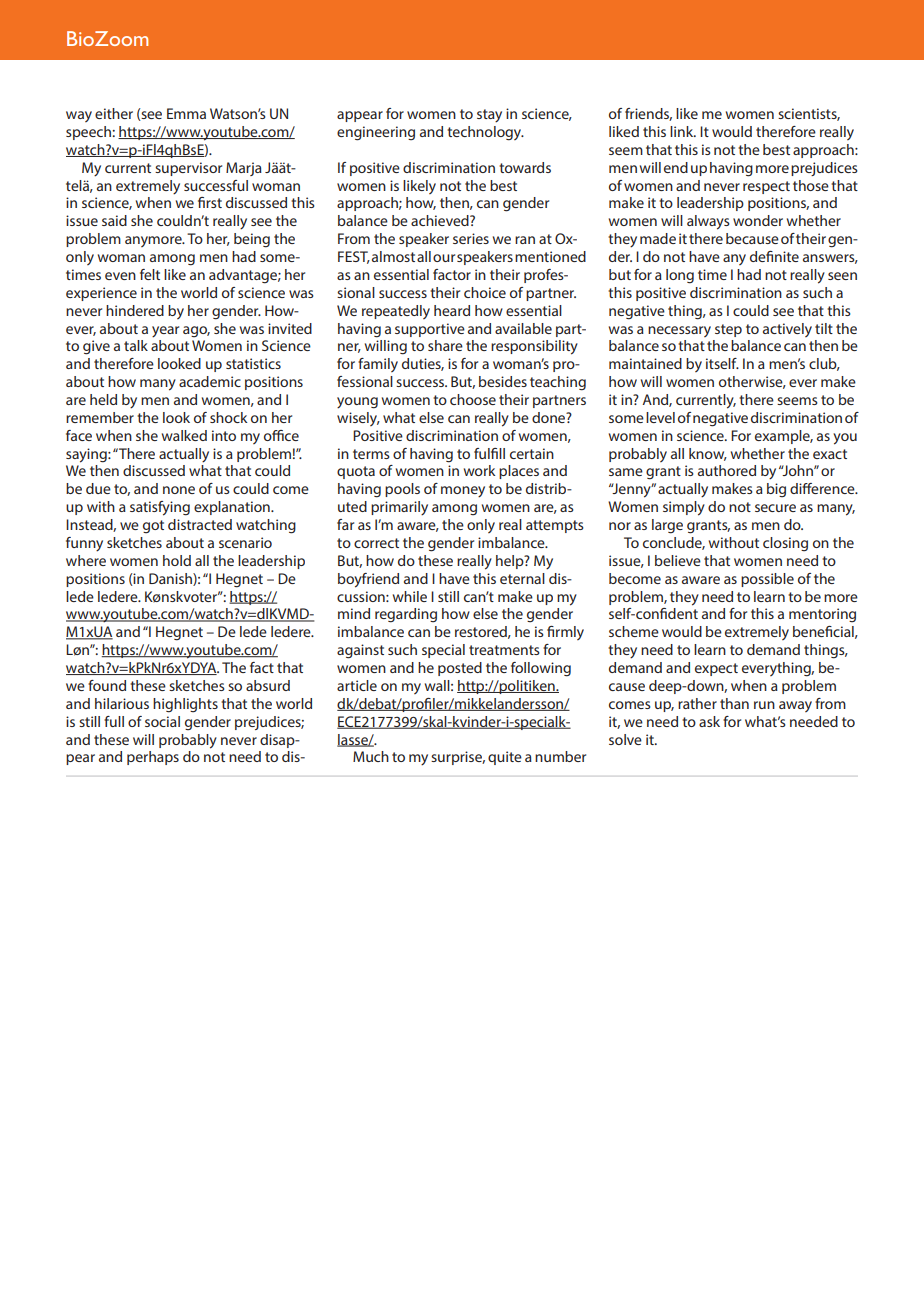  I want to click on Emma, so click(186, 113).
